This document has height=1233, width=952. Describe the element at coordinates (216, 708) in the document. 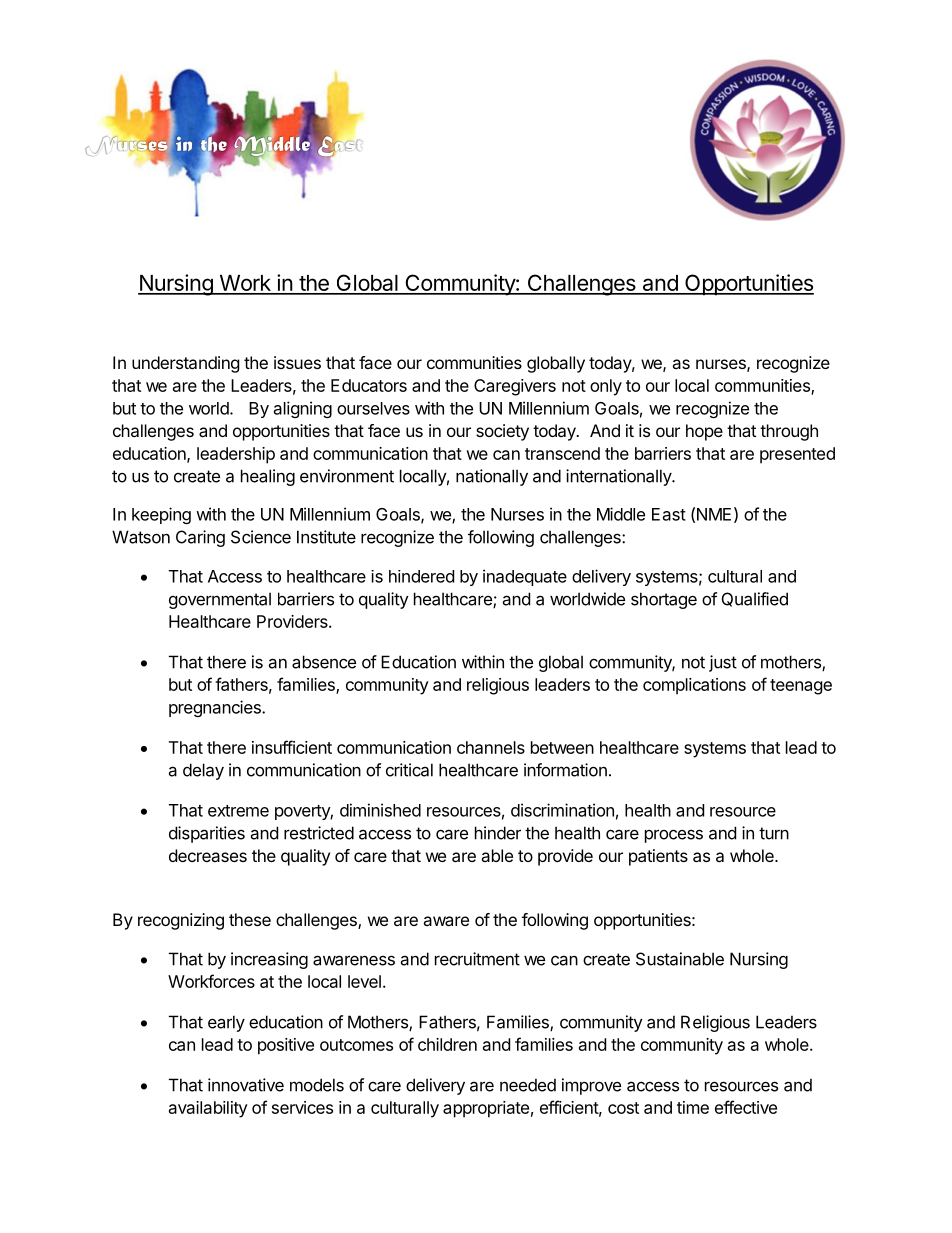

I see `pregnancies` at that location.
